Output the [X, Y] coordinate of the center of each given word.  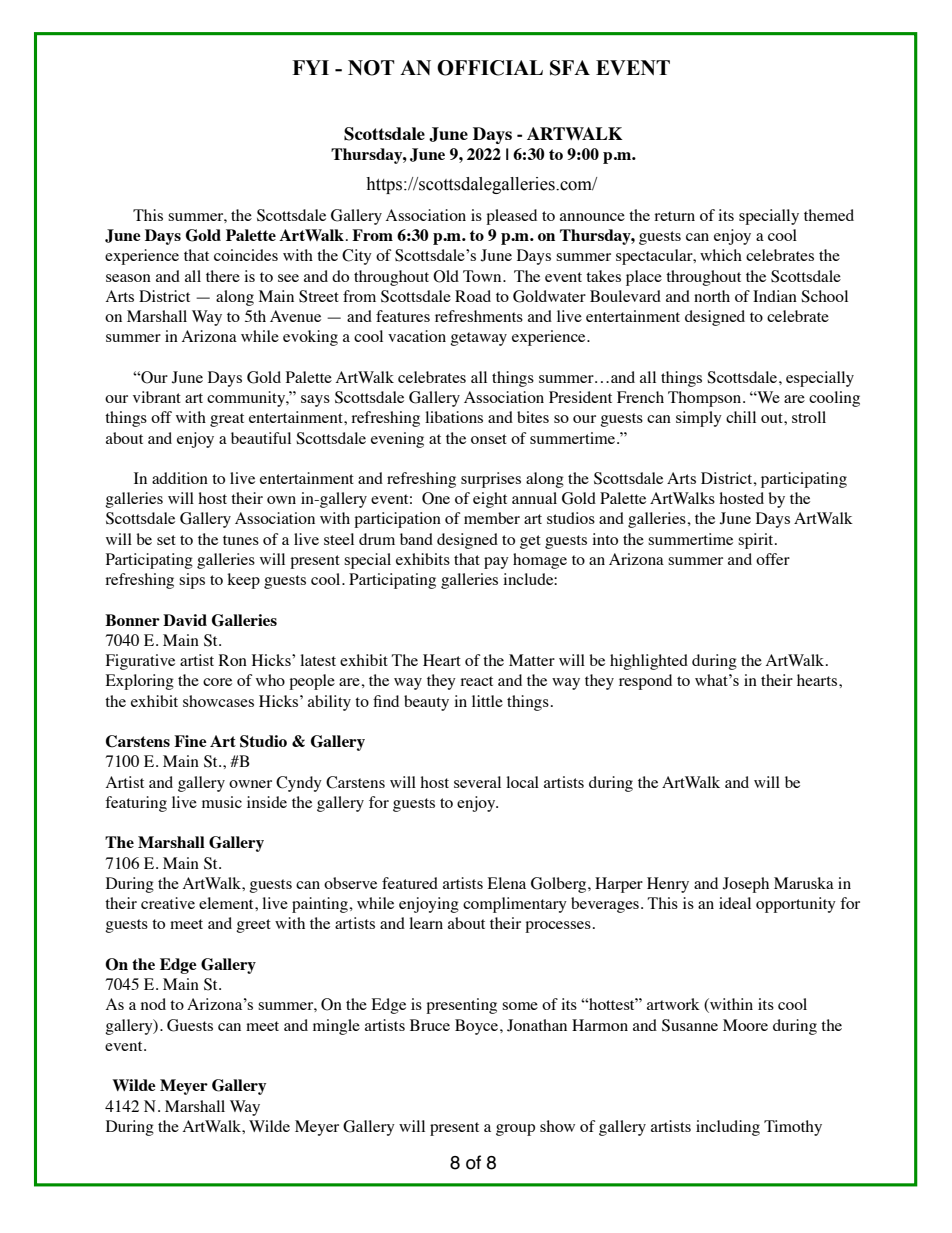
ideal [735, 903]
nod [153, 1004]
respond [645, 682]
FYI [310, 67]
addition [180, 478]
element [227, 903]
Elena [507, 883]
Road [473, 296]
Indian [775, 296]
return [674, 216]
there [223, 276]
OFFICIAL [490, 68]
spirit [757, 541]
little [487, 701]
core [217, 682]
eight [490, 500]
